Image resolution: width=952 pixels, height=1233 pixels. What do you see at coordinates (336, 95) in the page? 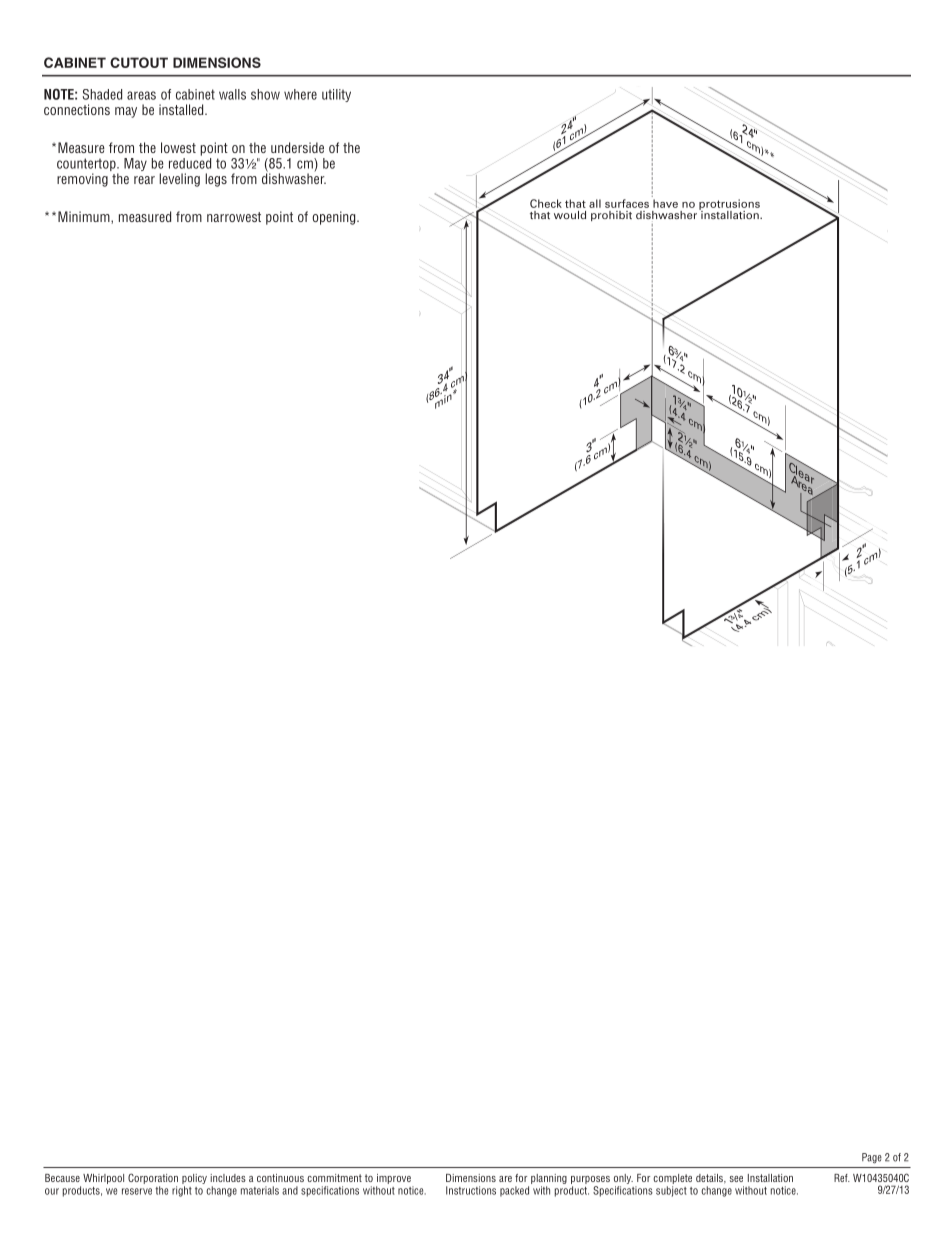
I see `utility` at bounding box center [336, 95].
